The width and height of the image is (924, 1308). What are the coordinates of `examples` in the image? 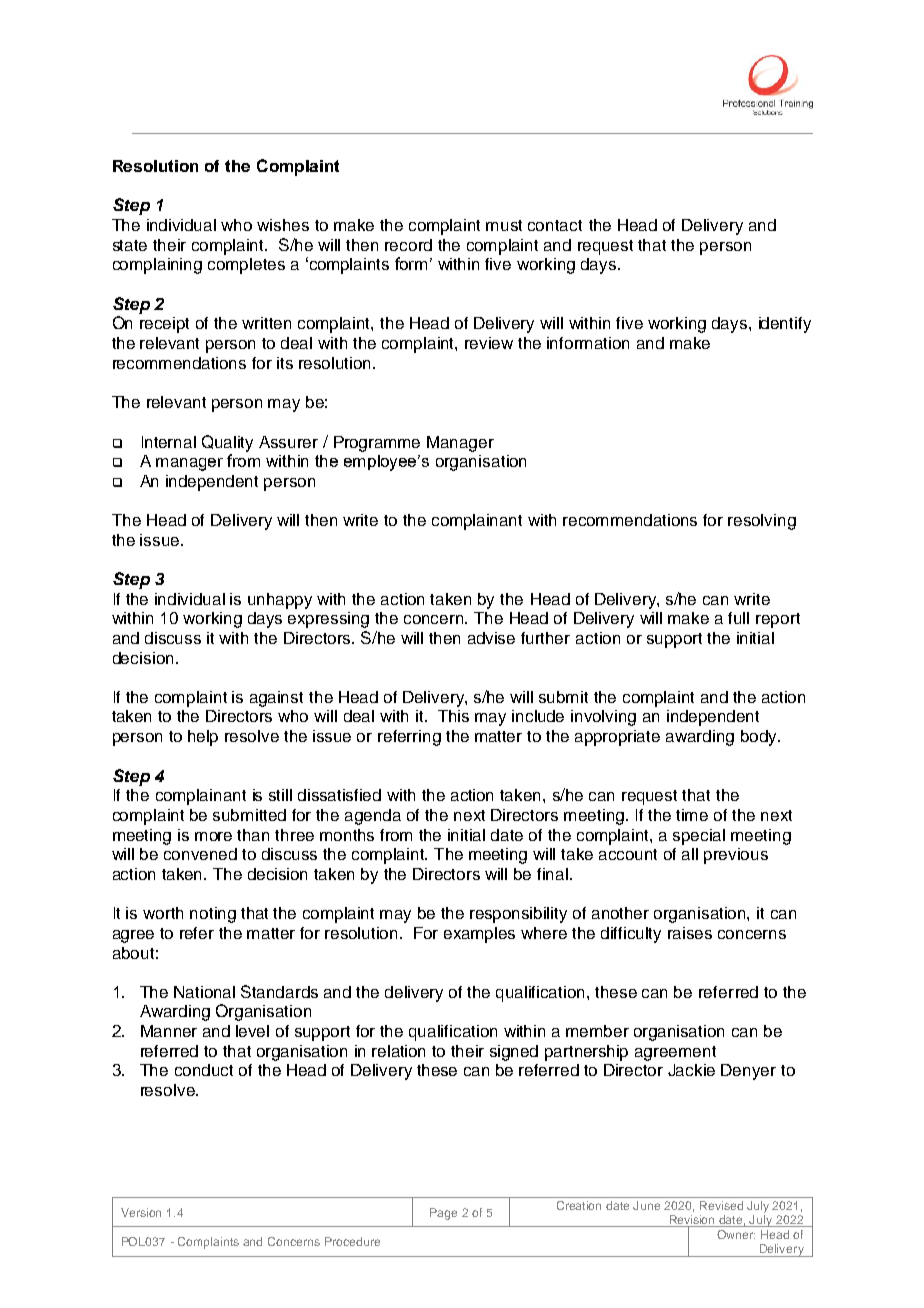 It's located at (479, 935).
